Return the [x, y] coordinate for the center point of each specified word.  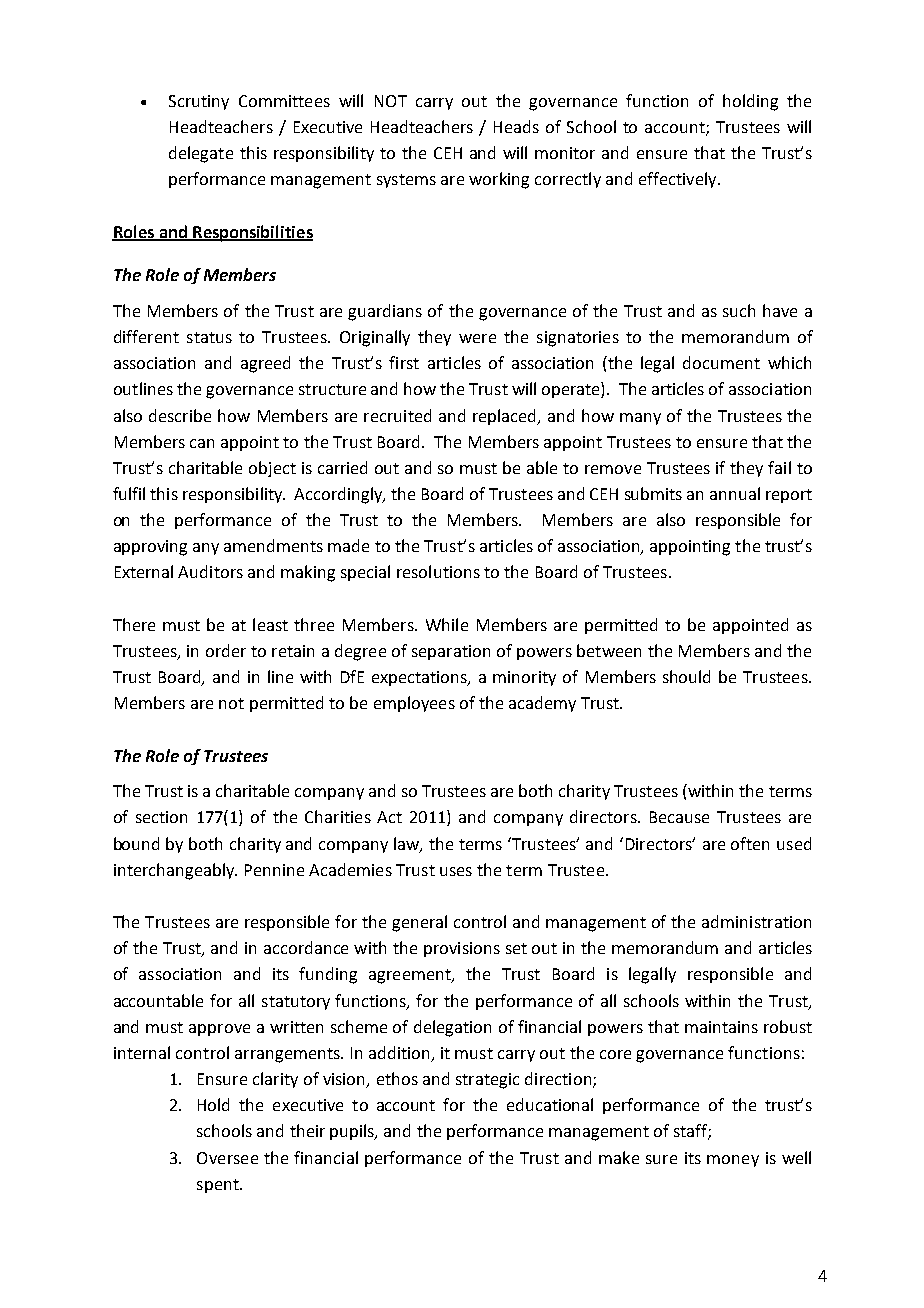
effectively [679, 180]
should [686, 676]
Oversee [227, 1158]
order [226, 650]
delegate [201, 154]
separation [451, 652]
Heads [516, 126]
